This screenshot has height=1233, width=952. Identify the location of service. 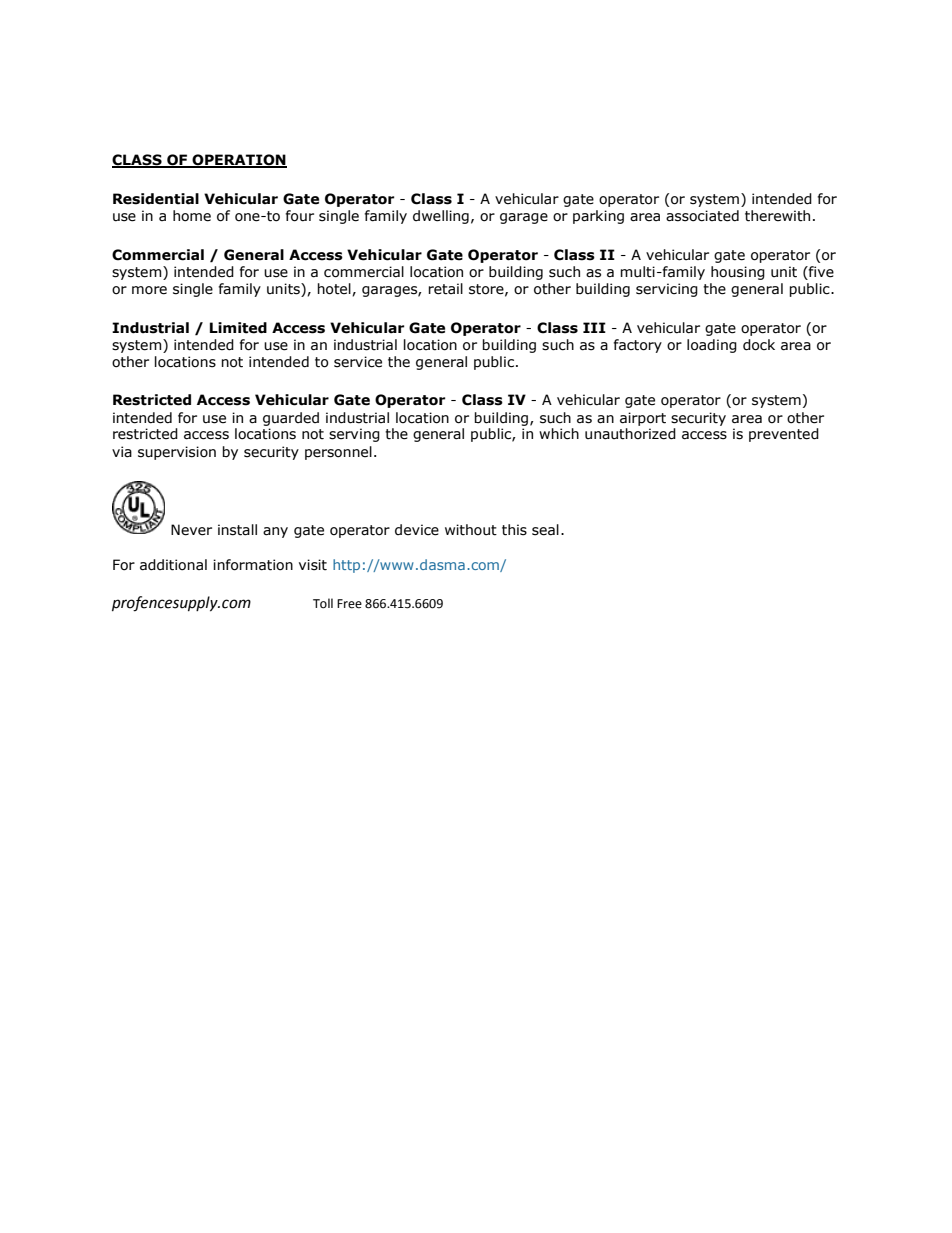
(358, 362).
